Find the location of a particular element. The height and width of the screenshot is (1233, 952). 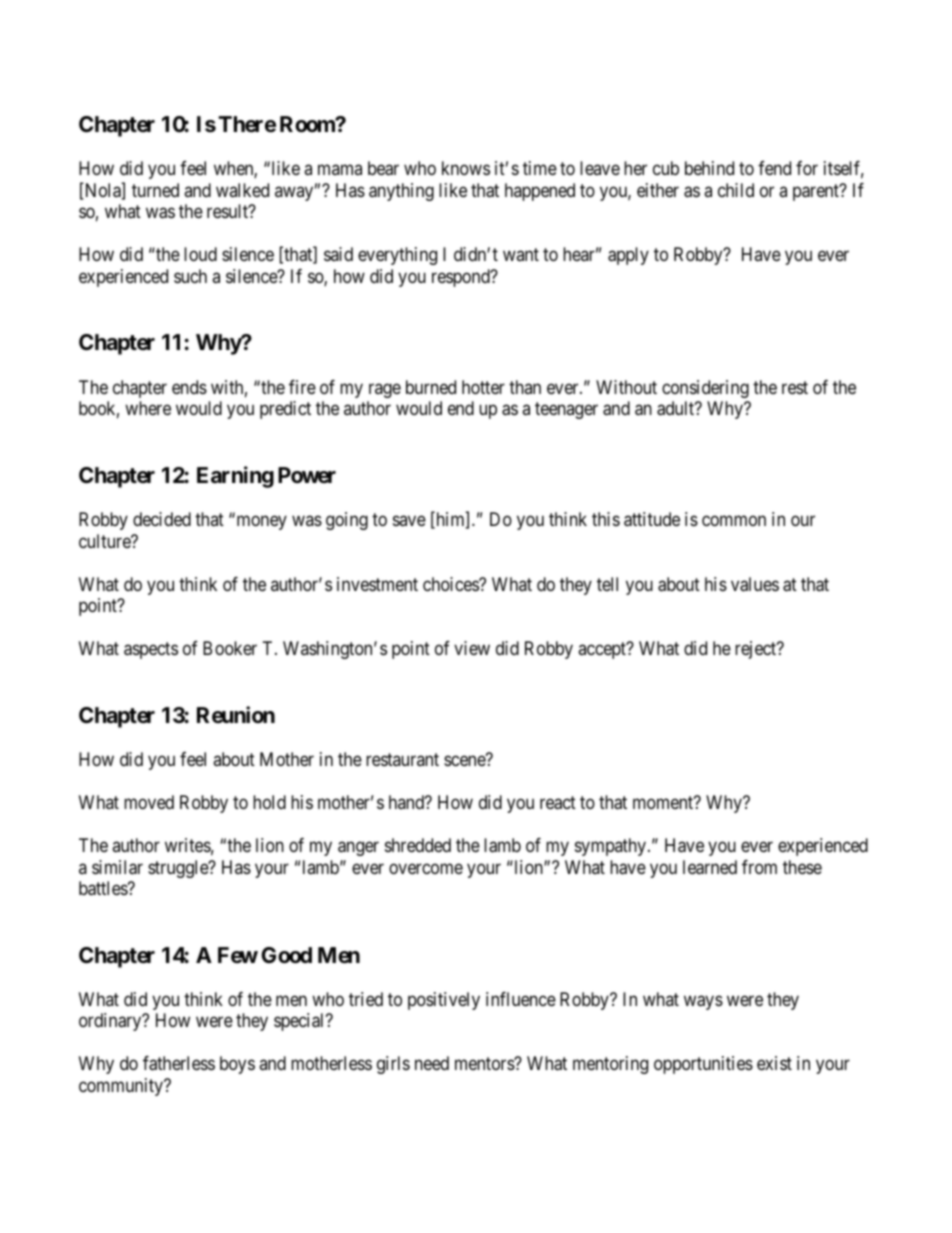

fatherless is located at coordinates (179, 1063).
